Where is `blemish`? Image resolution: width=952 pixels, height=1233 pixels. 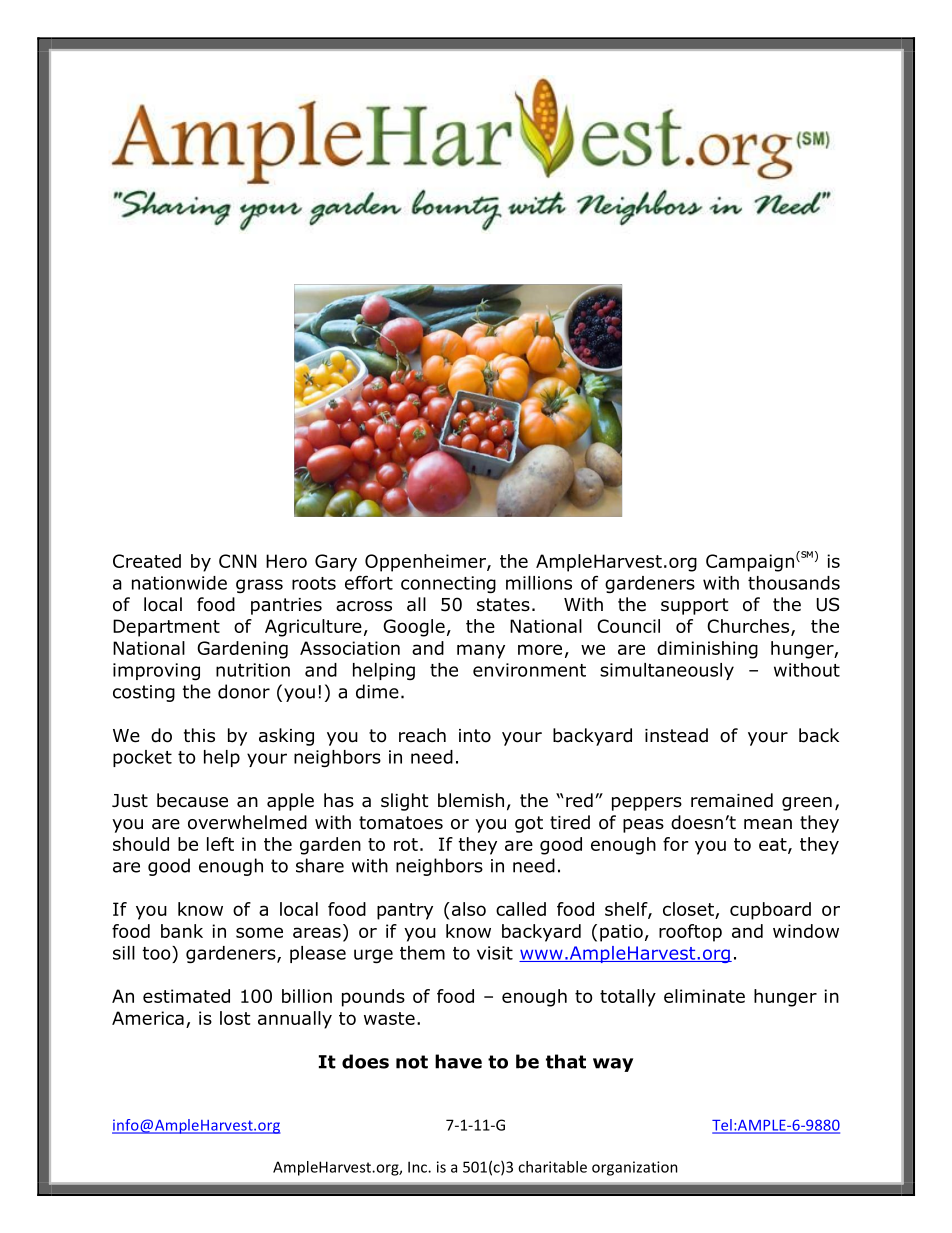 blemish is located at coordinates (471, 800).
